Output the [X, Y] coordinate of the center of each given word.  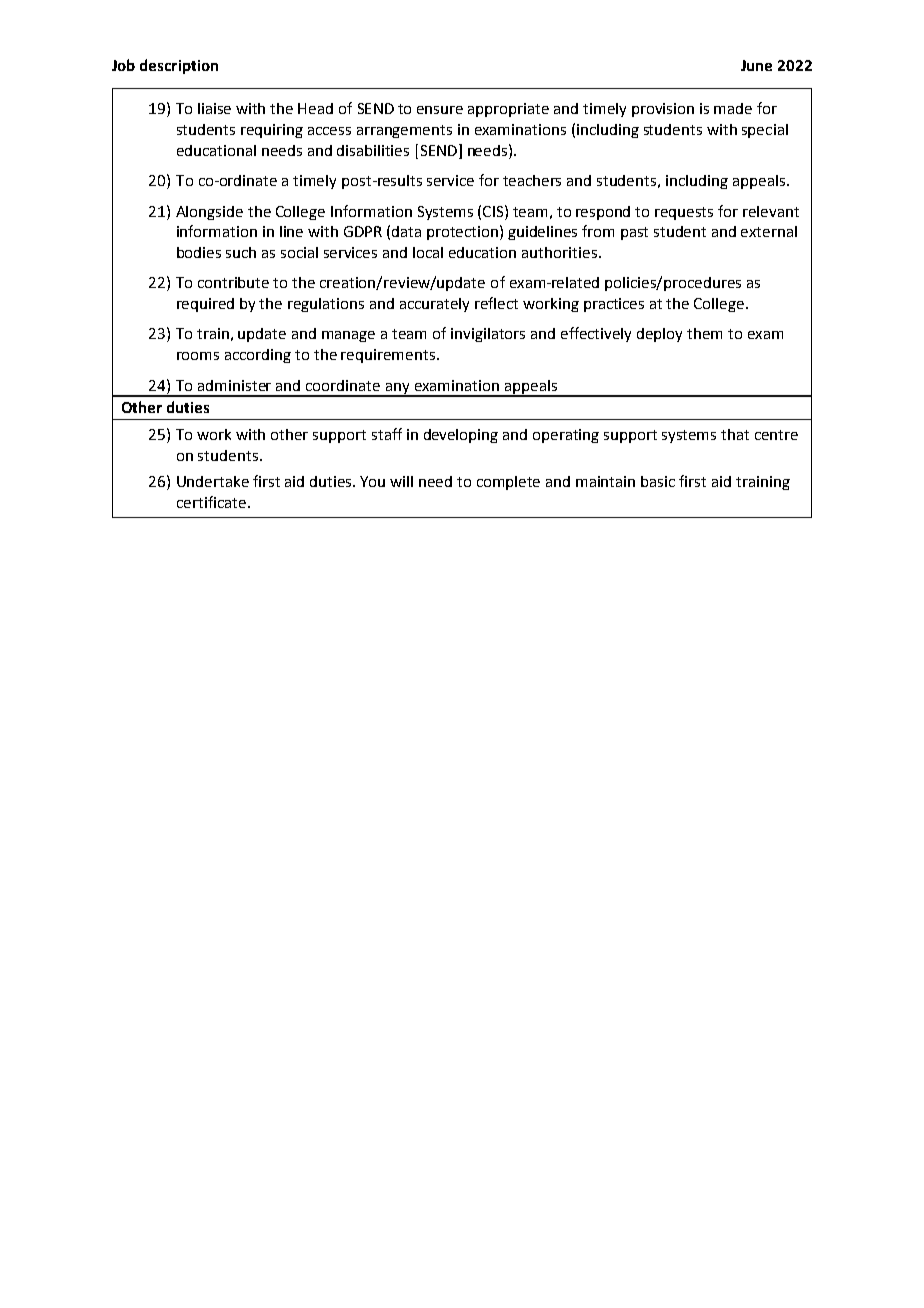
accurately [434, 305]
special [765, 131]
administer [234, 385]
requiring [272, 131]
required [205, 305]
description [179, 66]
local [428, 252]
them [704, 333]
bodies [199, 252]
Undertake [213, 481]
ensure [440, 110]
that [735, 434]
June [756, 65]
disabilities [373, 150]
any [398, 389]
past [634, 233]
